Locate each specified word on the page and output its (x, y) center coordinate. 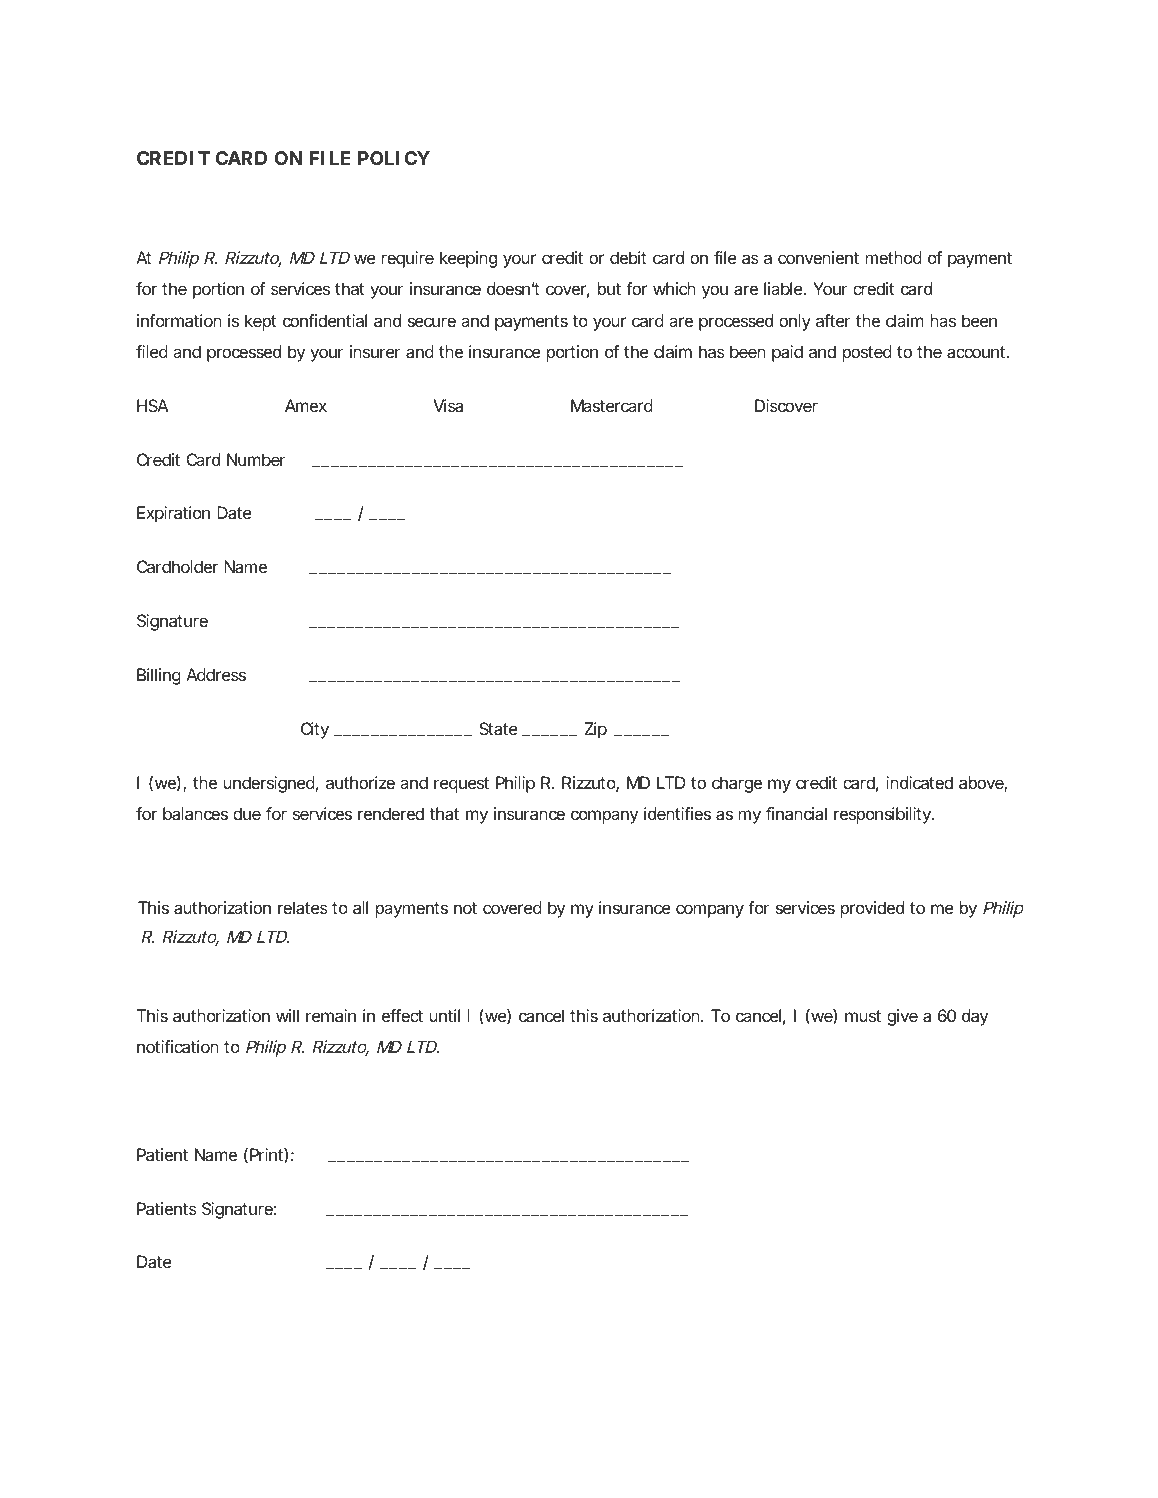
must (863, 1016)
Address (216, 674)
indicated (919, 782)
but (609, 288)
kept (260, 322)
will (287, 1015)
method (894, 257)
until (445, 1015)
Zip (595, 730)
